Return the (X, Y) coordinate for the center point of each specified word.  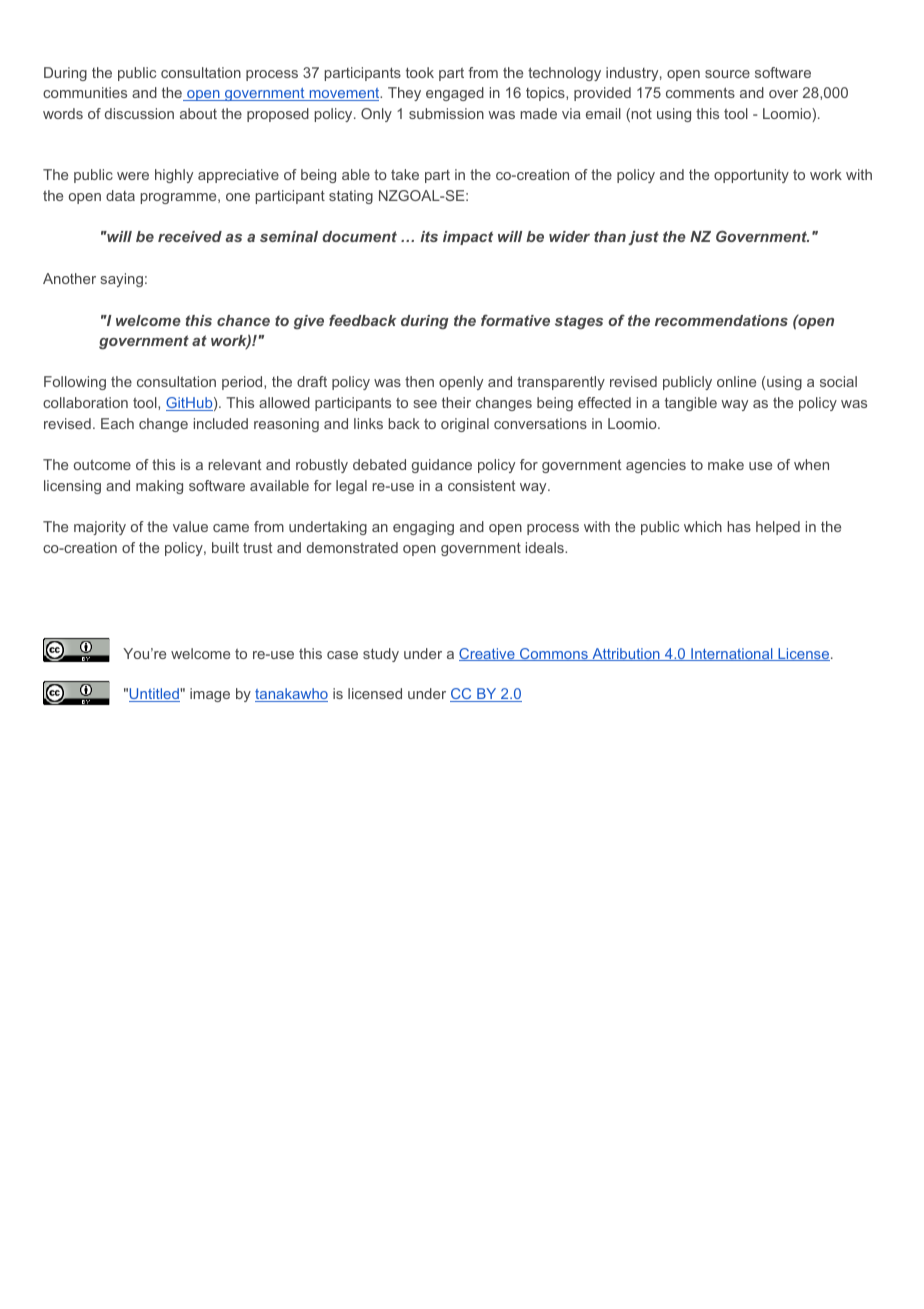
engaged (455, 94)
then (419, 381)
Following (75, 383)
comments (700, 92)
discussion (139, 113)
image (210, 695)
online (736, 381)
